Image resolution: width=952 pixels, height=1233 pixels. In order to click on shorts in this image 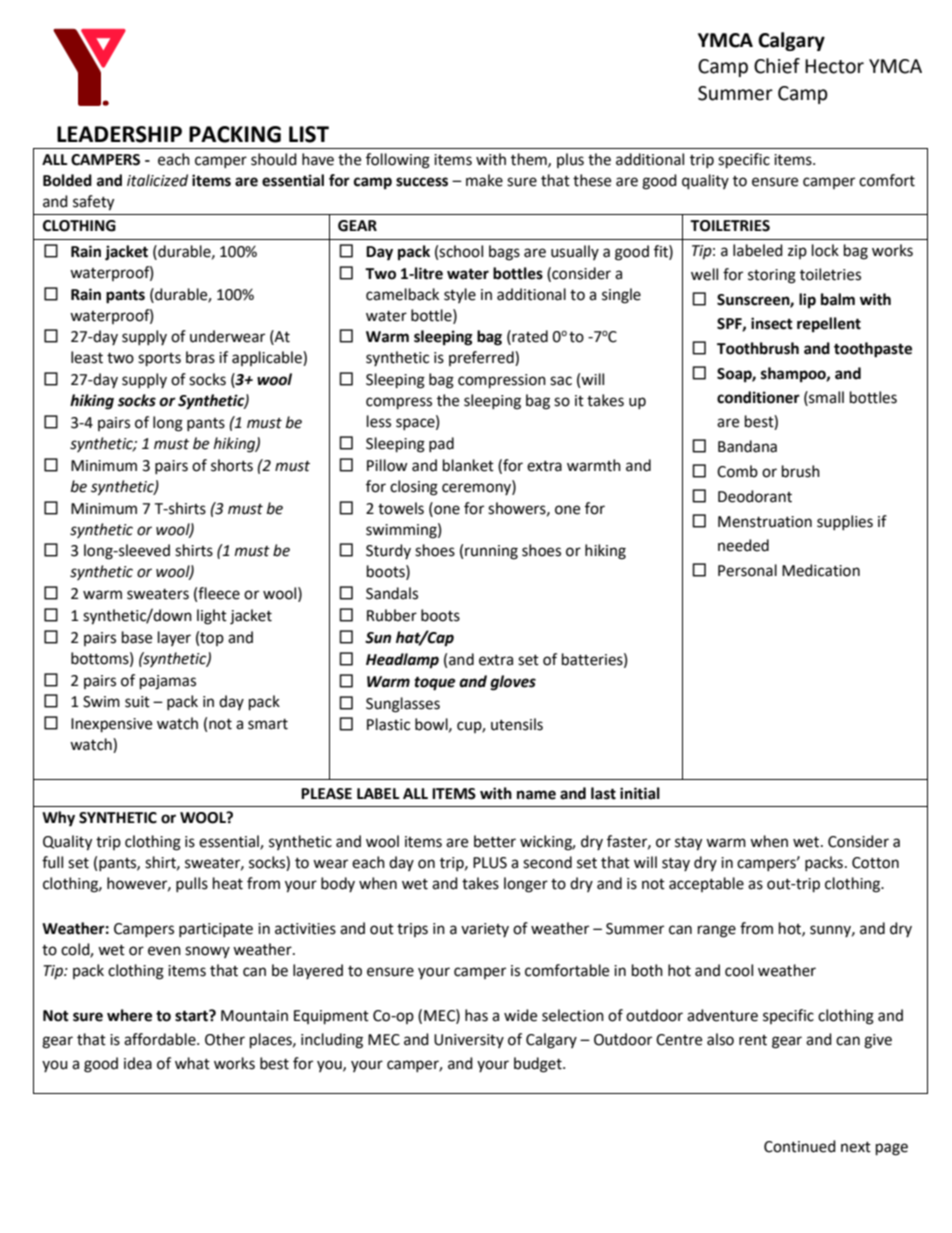, I will do `click(232, 465)`.
